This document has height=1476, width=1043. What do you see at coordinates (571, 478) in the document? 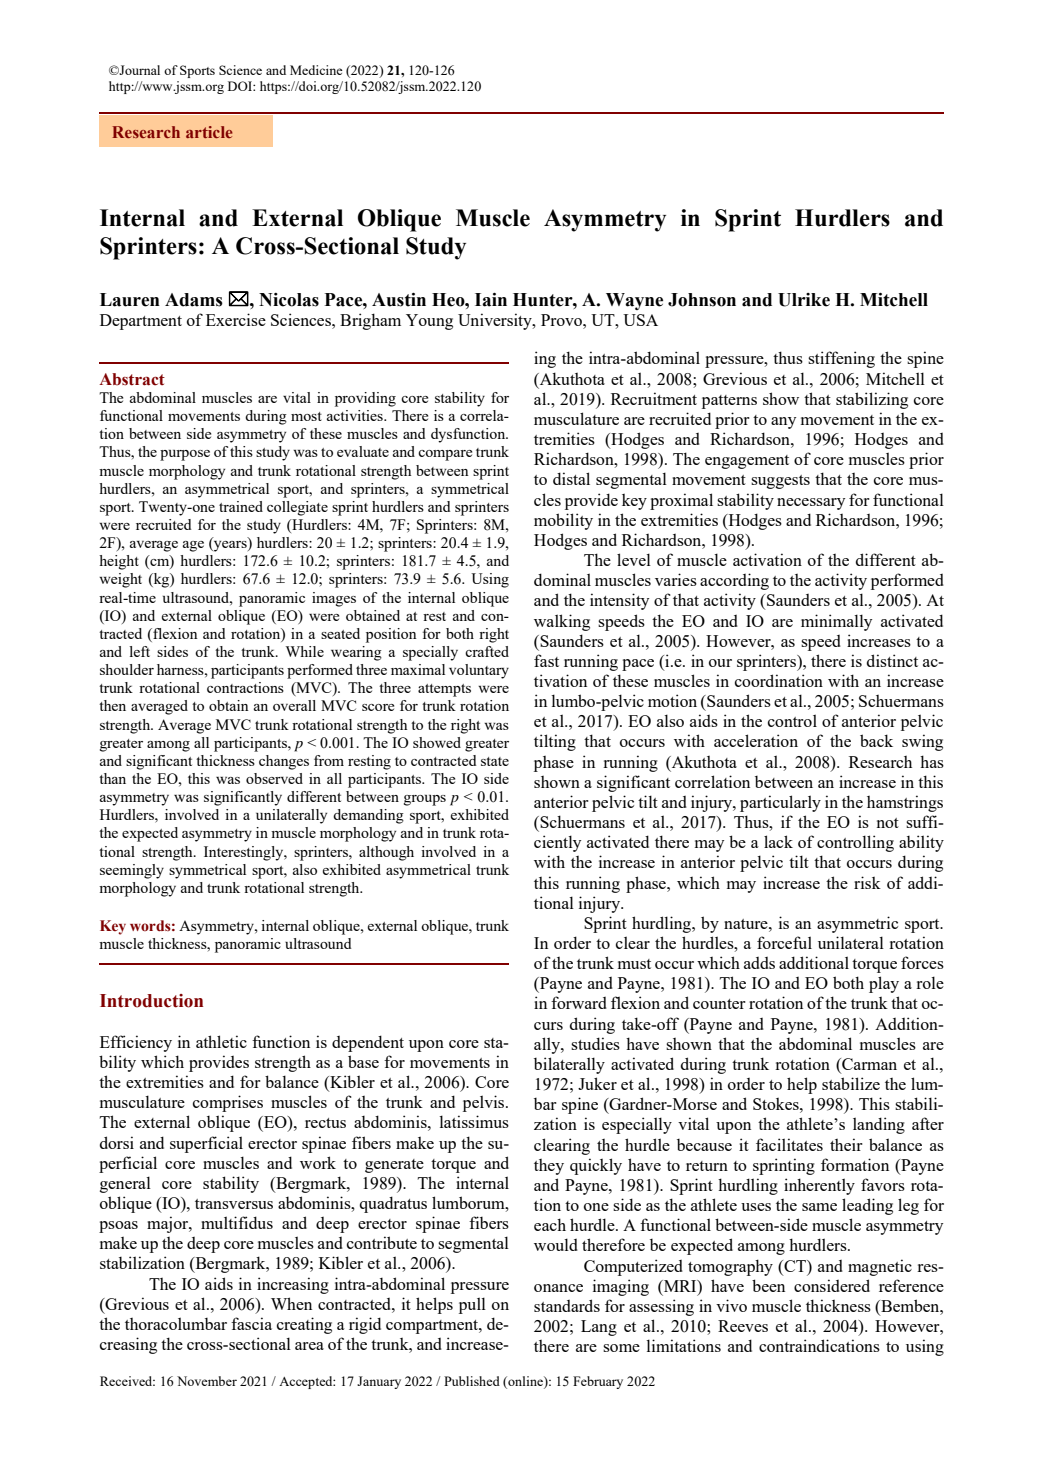
I see `distal` at bounding box center [571, 478].
